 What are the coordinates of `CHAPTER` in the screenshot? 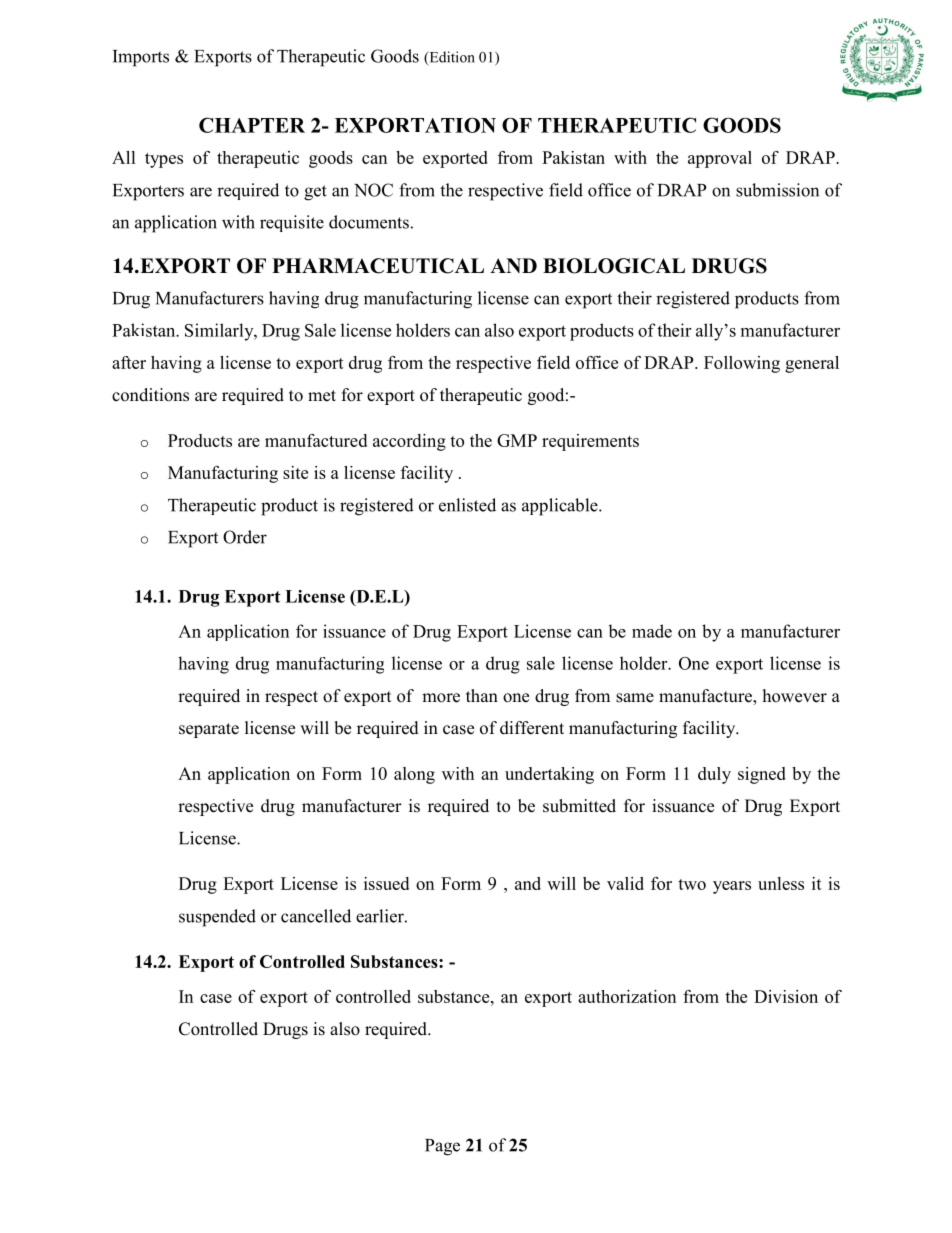 It's located at (252, 125).
